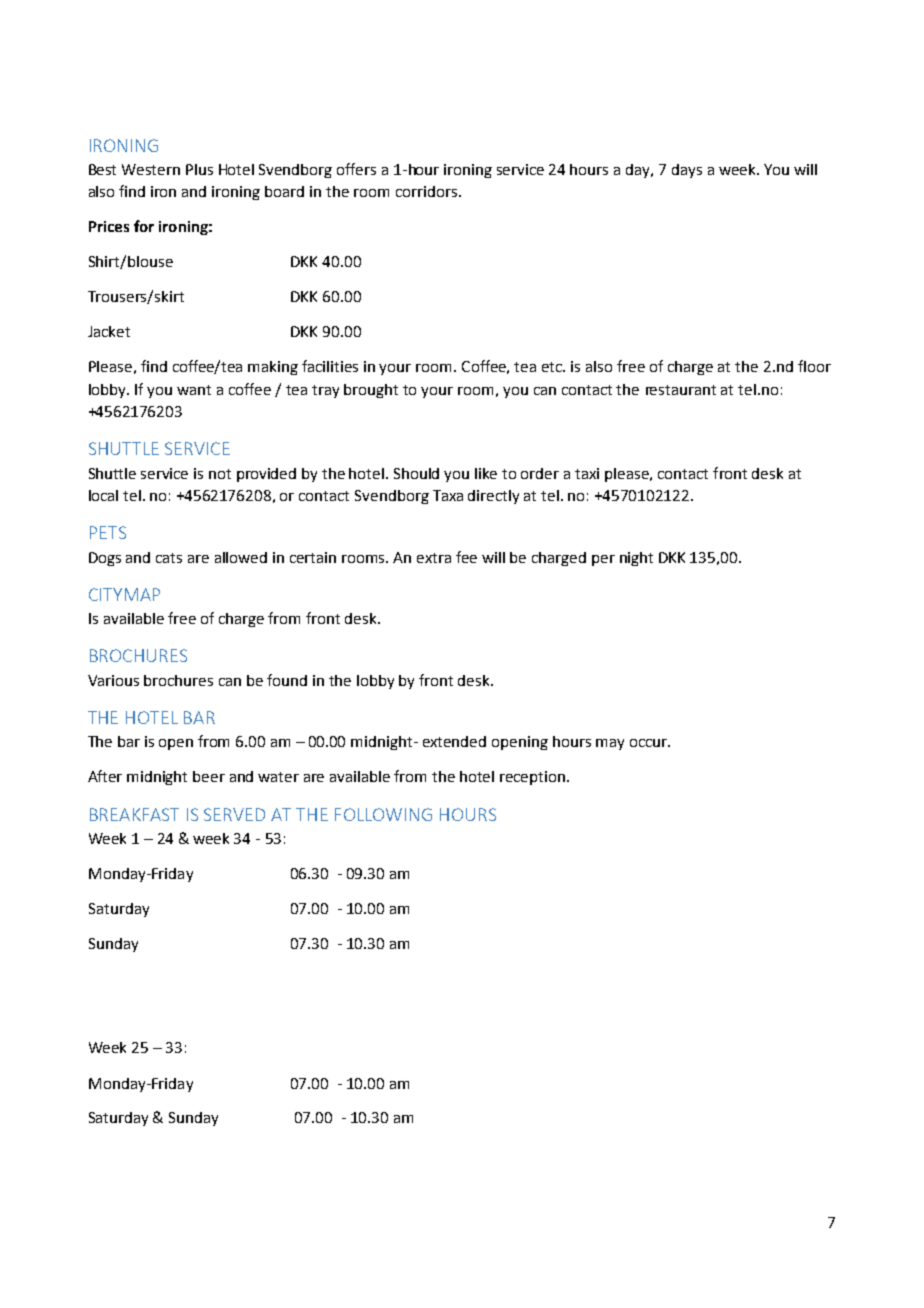 The height and width of the document is (1308, 924). Describe the element at coordinates (199, 169) in the document. I see `Plus` at that location.
